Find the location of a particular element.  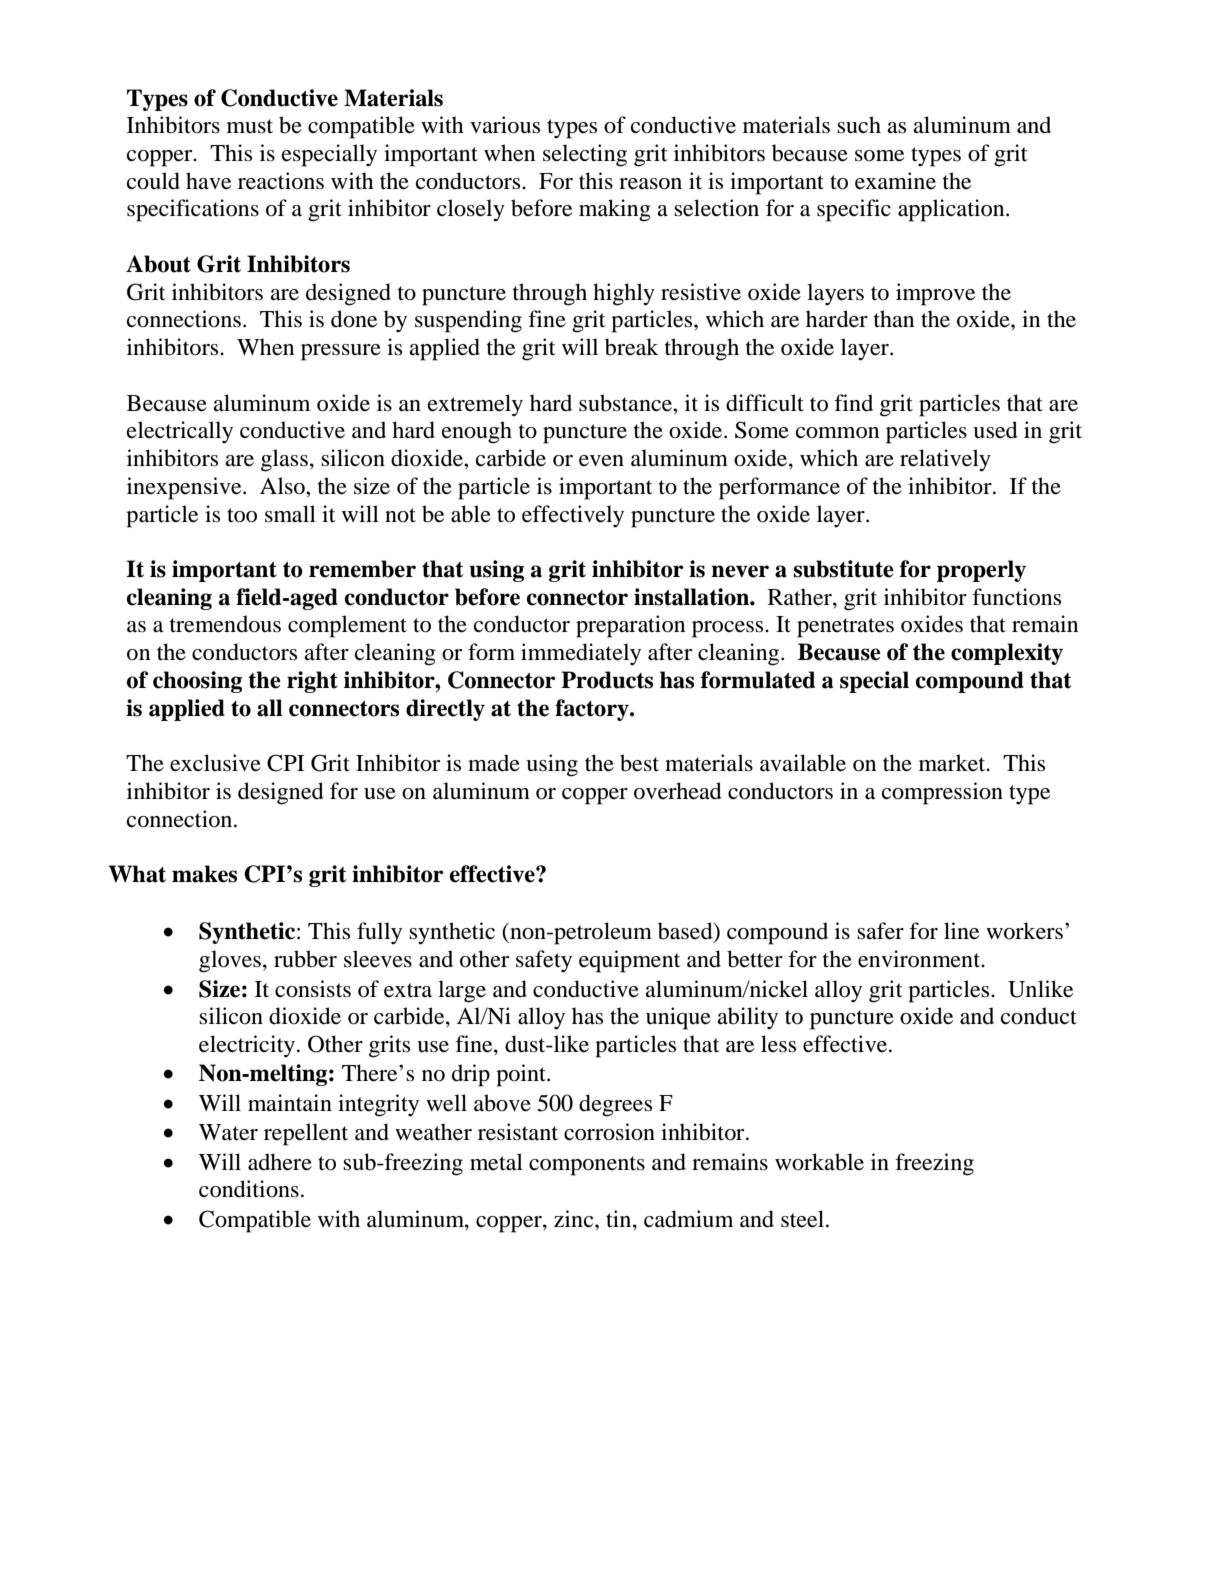

properly is located at coordinates (981, 571).
